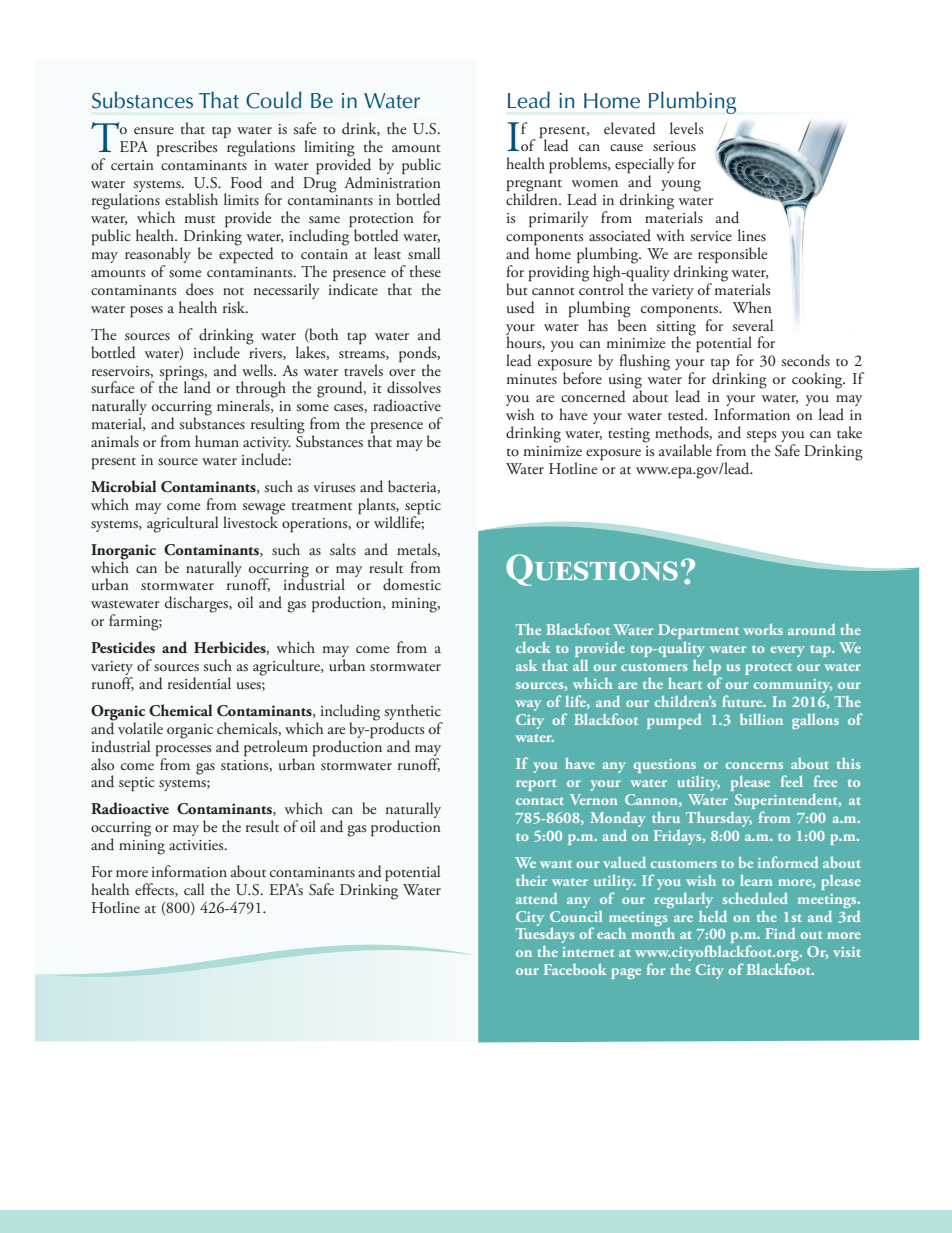 This image has height=1233, width=952. Describe the element at coordinates (194, 889) in the image. I see `call` at that location.
